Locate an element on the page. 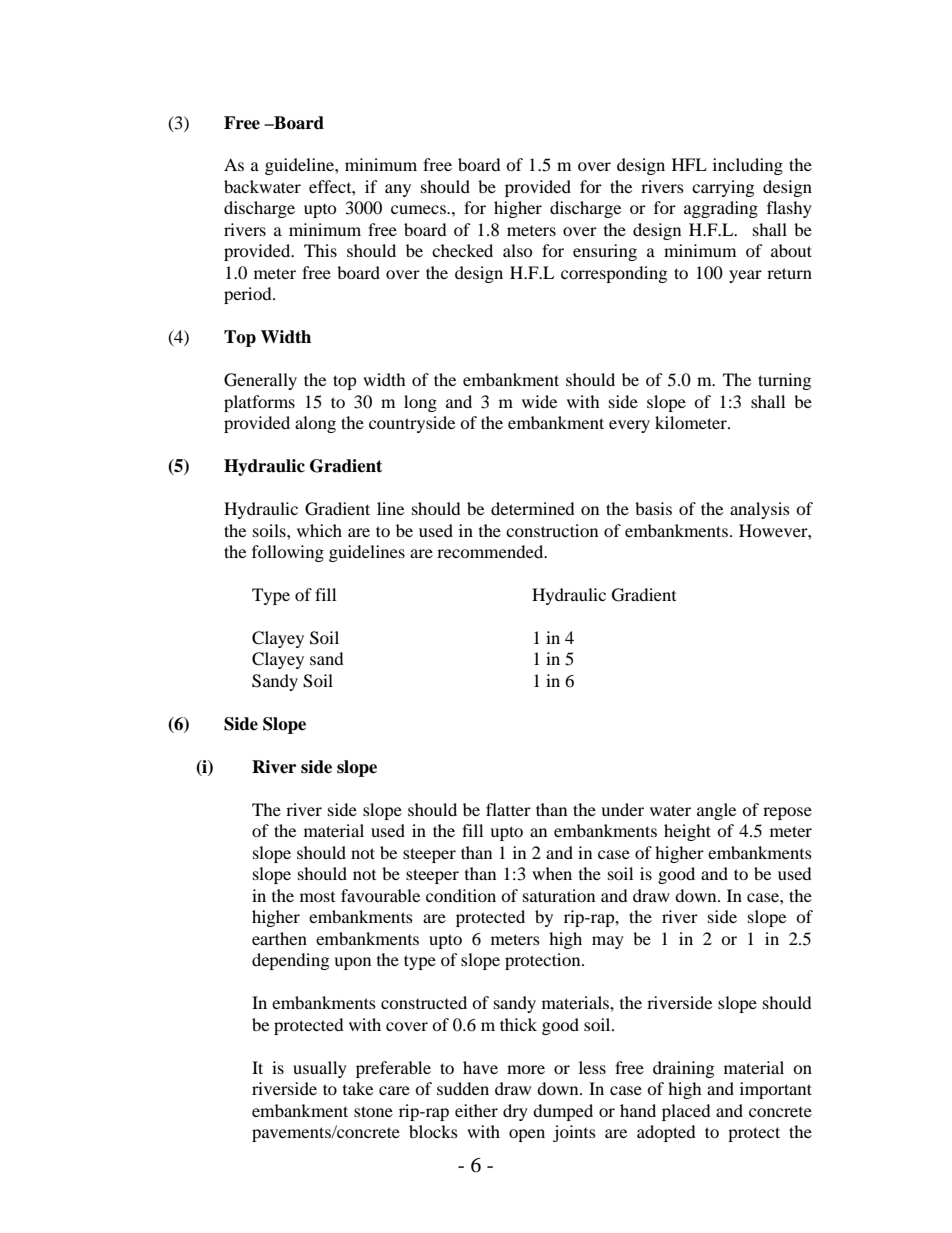 This document has width=952, height=1233. when is located at coordinates (552, 873).
